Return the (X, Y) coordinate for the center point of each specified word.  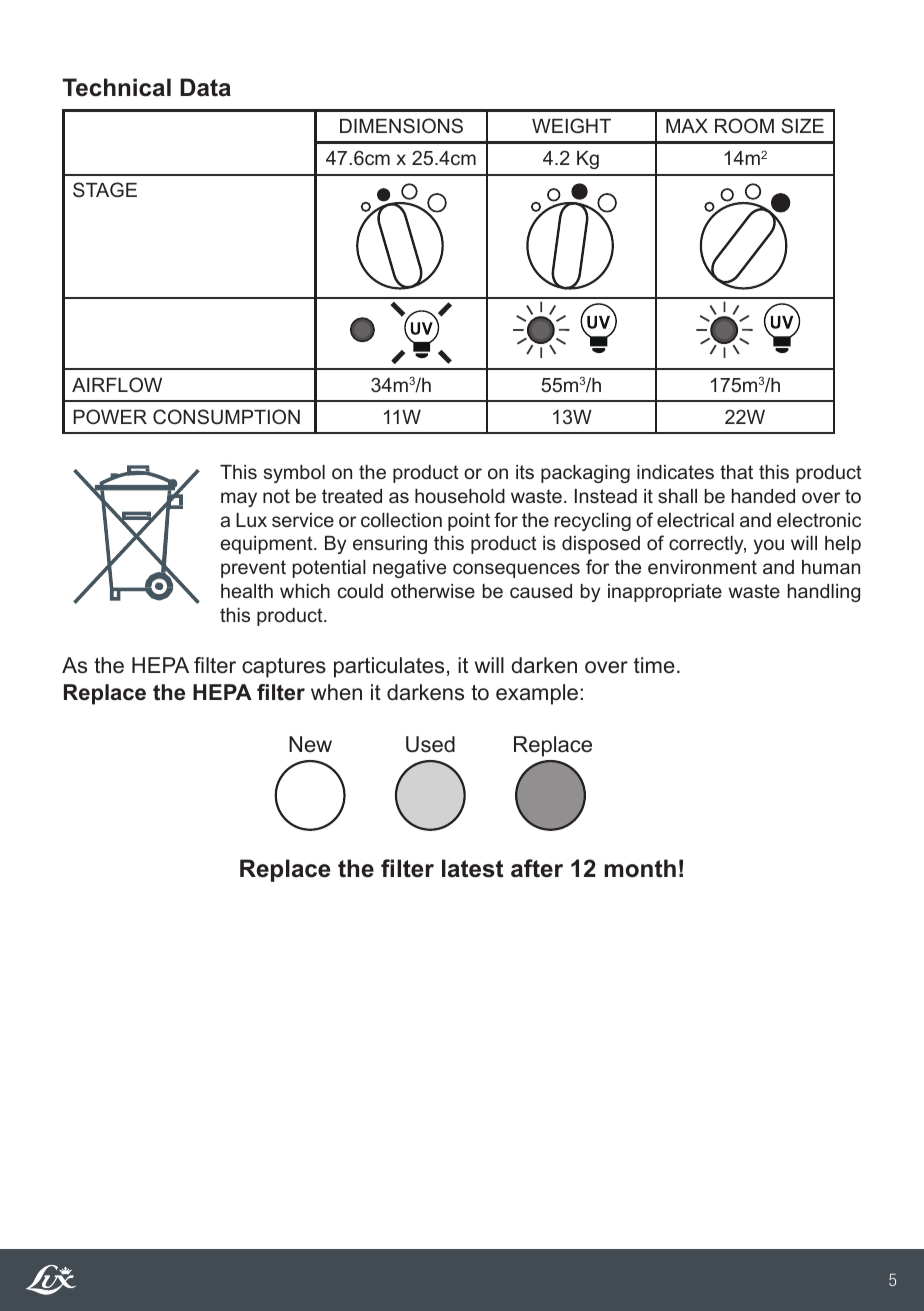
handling (824, 593)
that (736, 472)
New (310, 744)
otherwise (433, 591)
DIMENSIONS (401, 126)
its (525, 472)
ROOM (744, 126)
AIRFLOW (117, 384)
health (247, 591)
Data (205, 87)
